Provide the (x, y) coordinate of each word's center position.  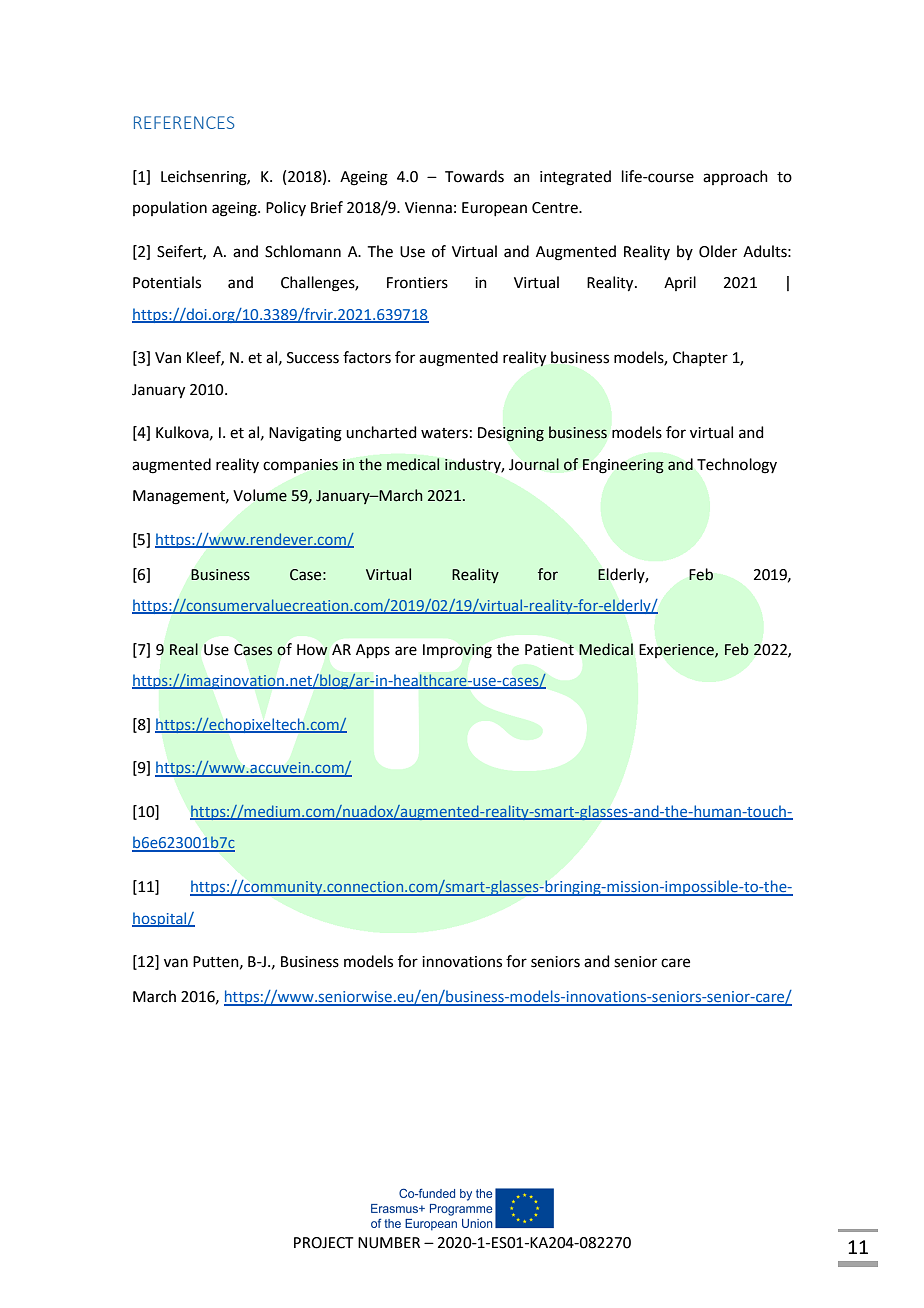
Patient (549, 650)
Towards (474, 176)
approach (735, 177)
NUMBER (389, 1243)
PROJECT (324, 1243)
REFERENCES (184, 122)
